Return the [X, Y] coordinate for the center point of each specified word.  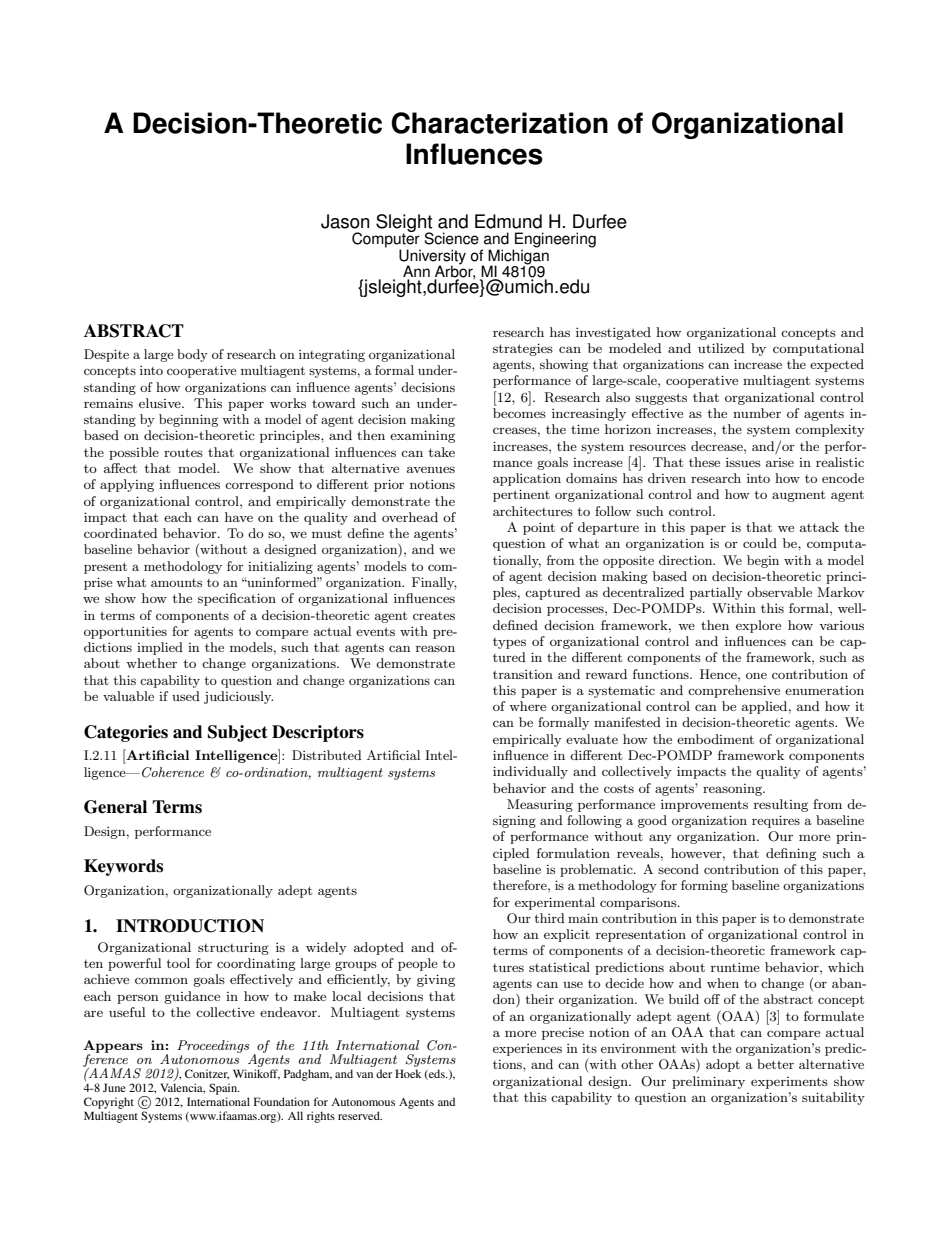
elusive [161, 403]
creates [434, 616]
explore [758, 626]
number [757, 413]
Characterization [499, 123]
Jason [345, 221]
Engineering [554, 241]
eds [437, 1074]
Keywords [123, 867]
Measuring [540, 805]
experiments [789, 1083]
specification [237, 599]
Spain [224, 1089]
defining [791, 854]
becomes [519, 413]
